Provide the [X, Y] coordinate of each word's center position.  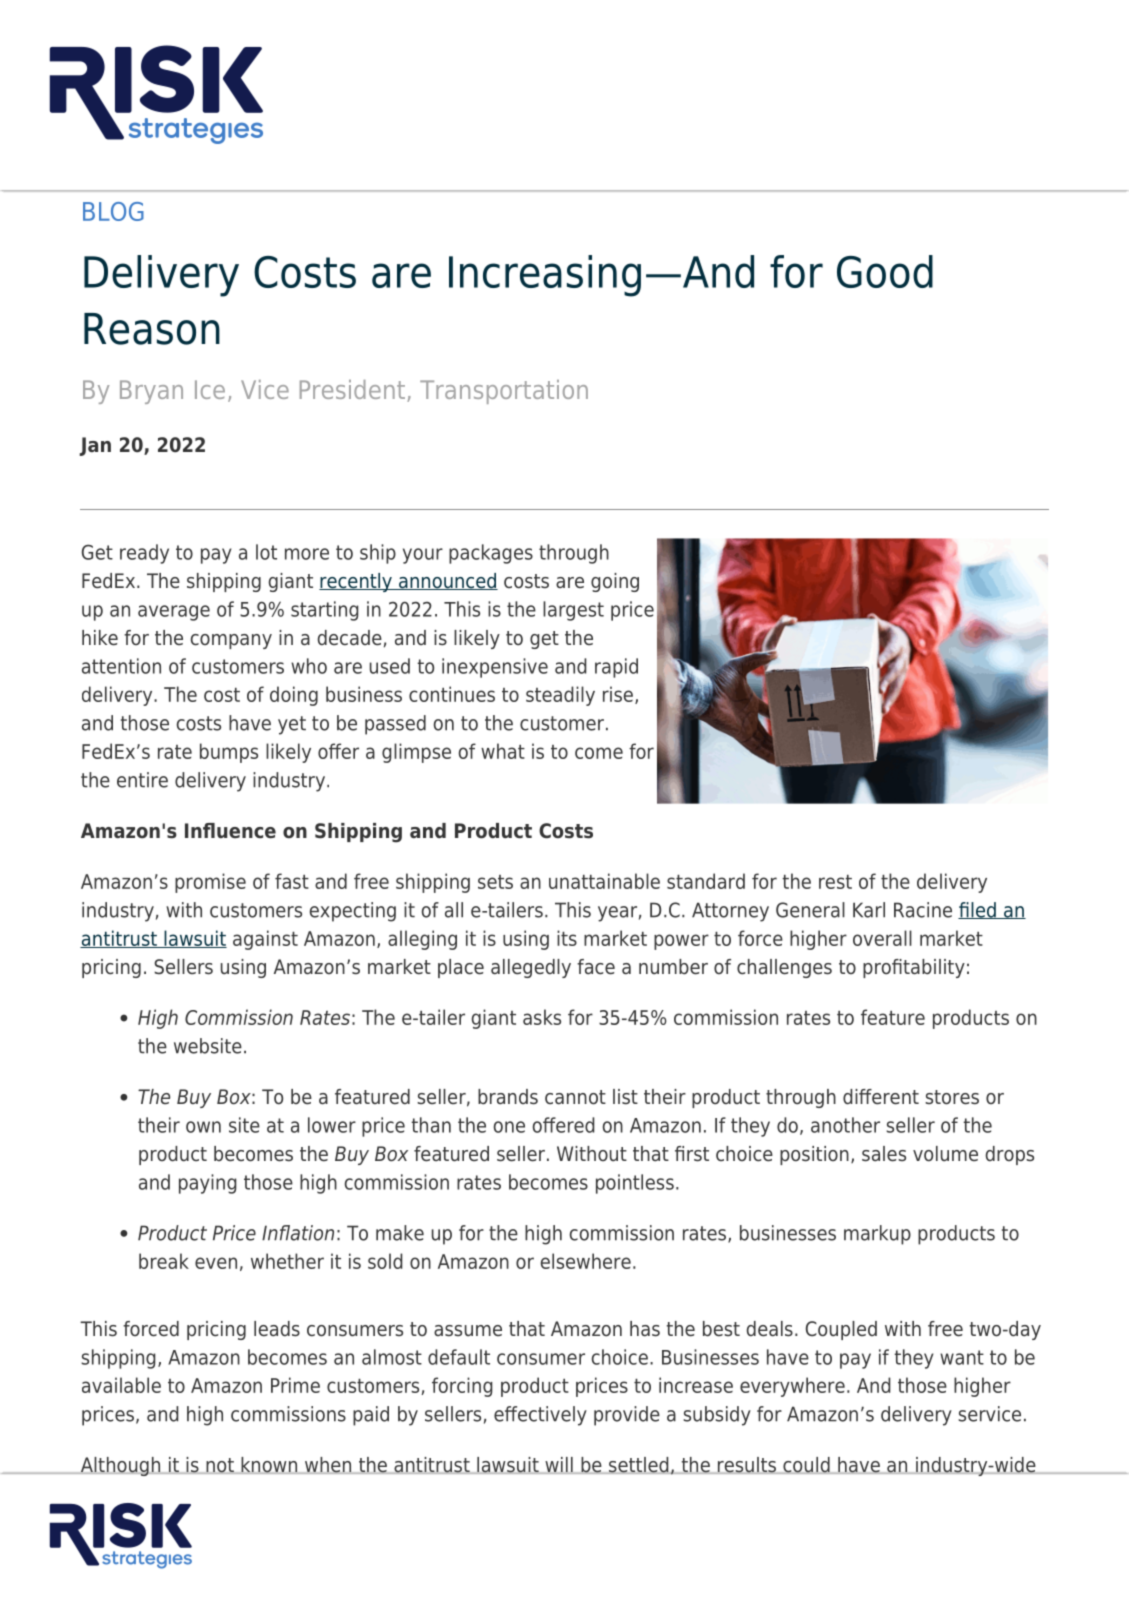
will [559, 1465]
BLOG [113, 211]
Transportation [504, 392]
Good [885, 271]
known [269, 1465]
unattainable [604, 881]
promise [210, 883]
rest [835, 882]
